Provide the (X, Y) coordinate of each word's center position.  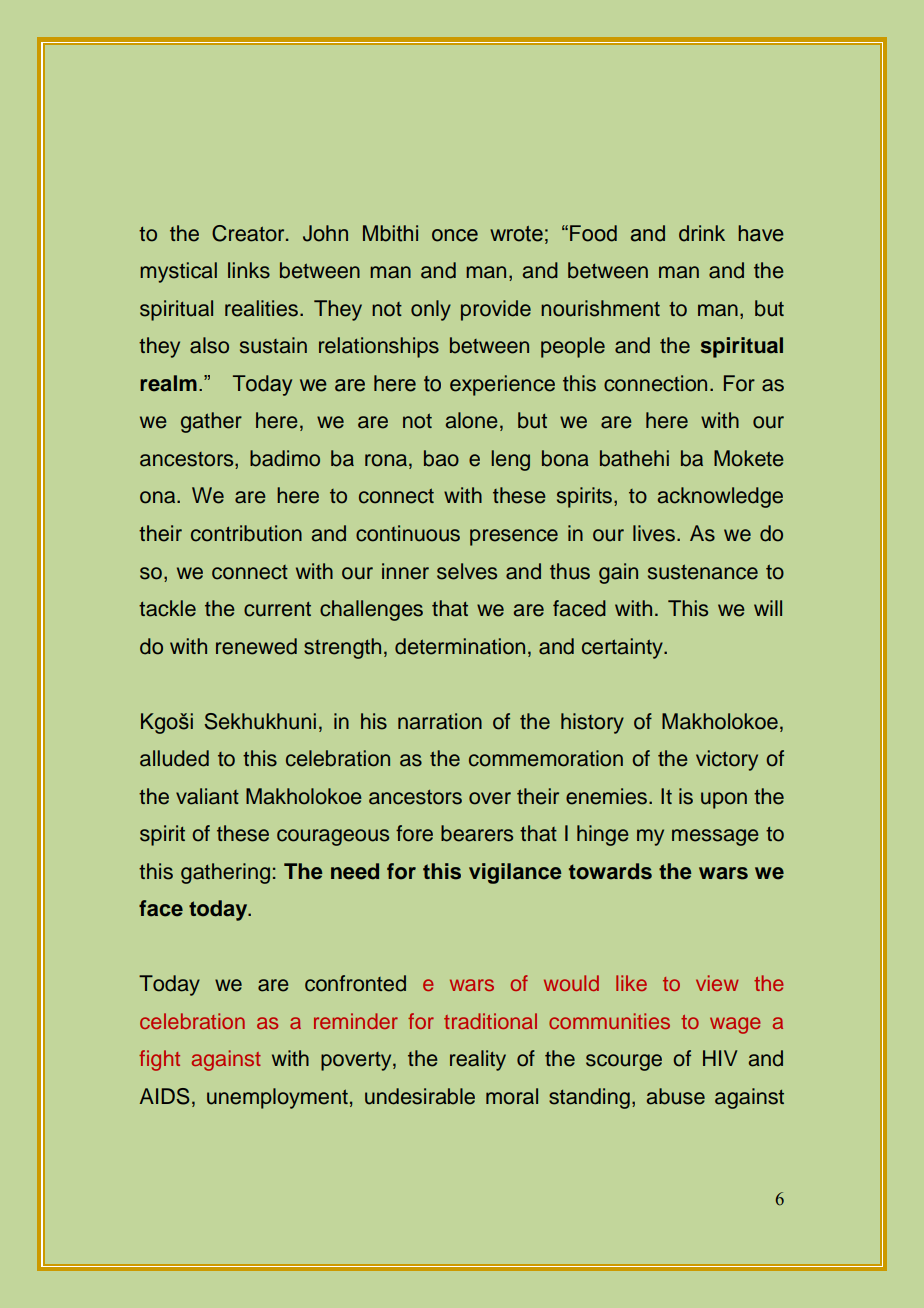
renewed (256, 646)
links (249, 270)
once (455, 235)
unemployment (277, 1098)
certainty (623, 648)
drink (702, 233)
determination (460, 646)
